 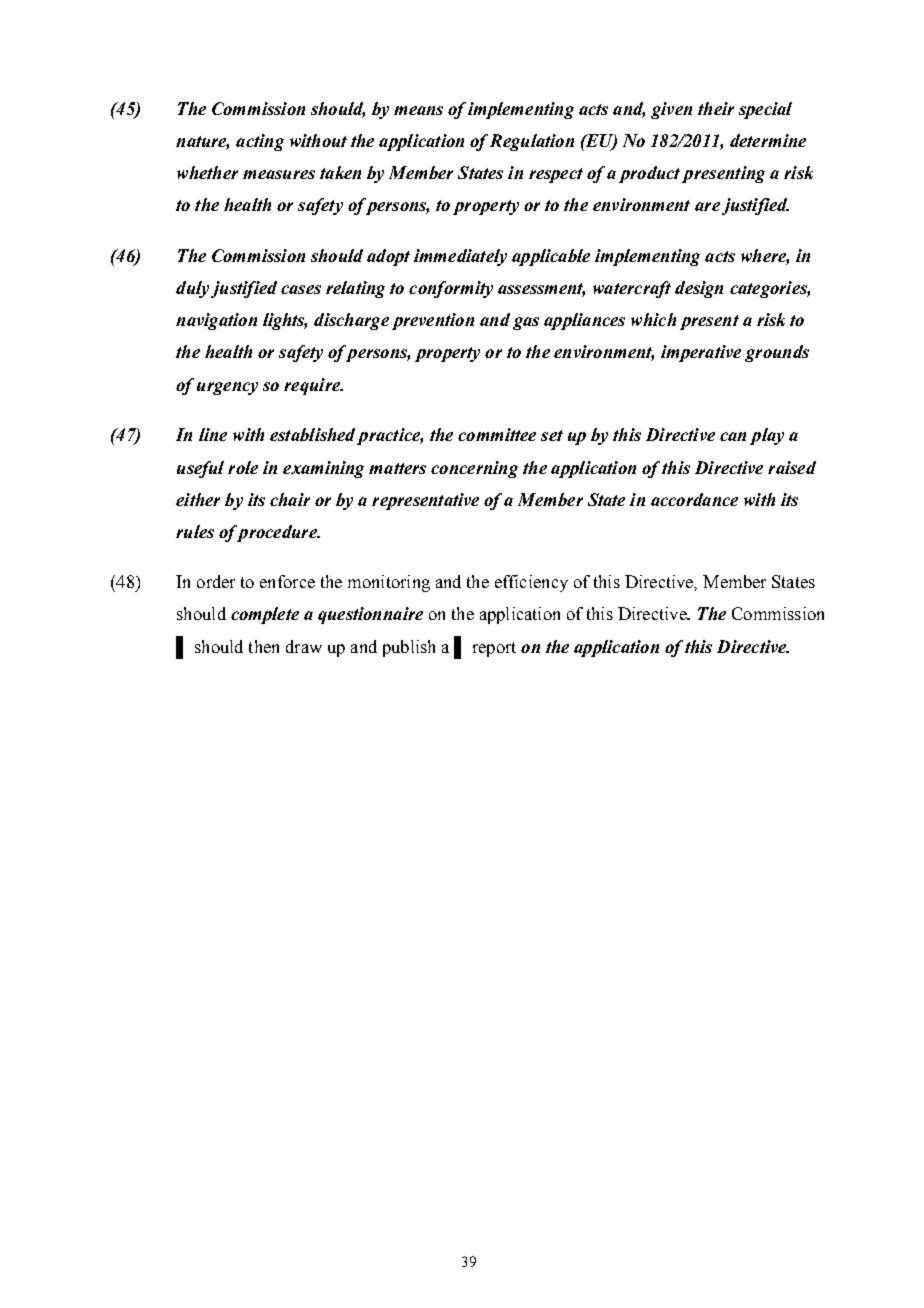 I want to click on urgency, so click(x=227, y=388).
